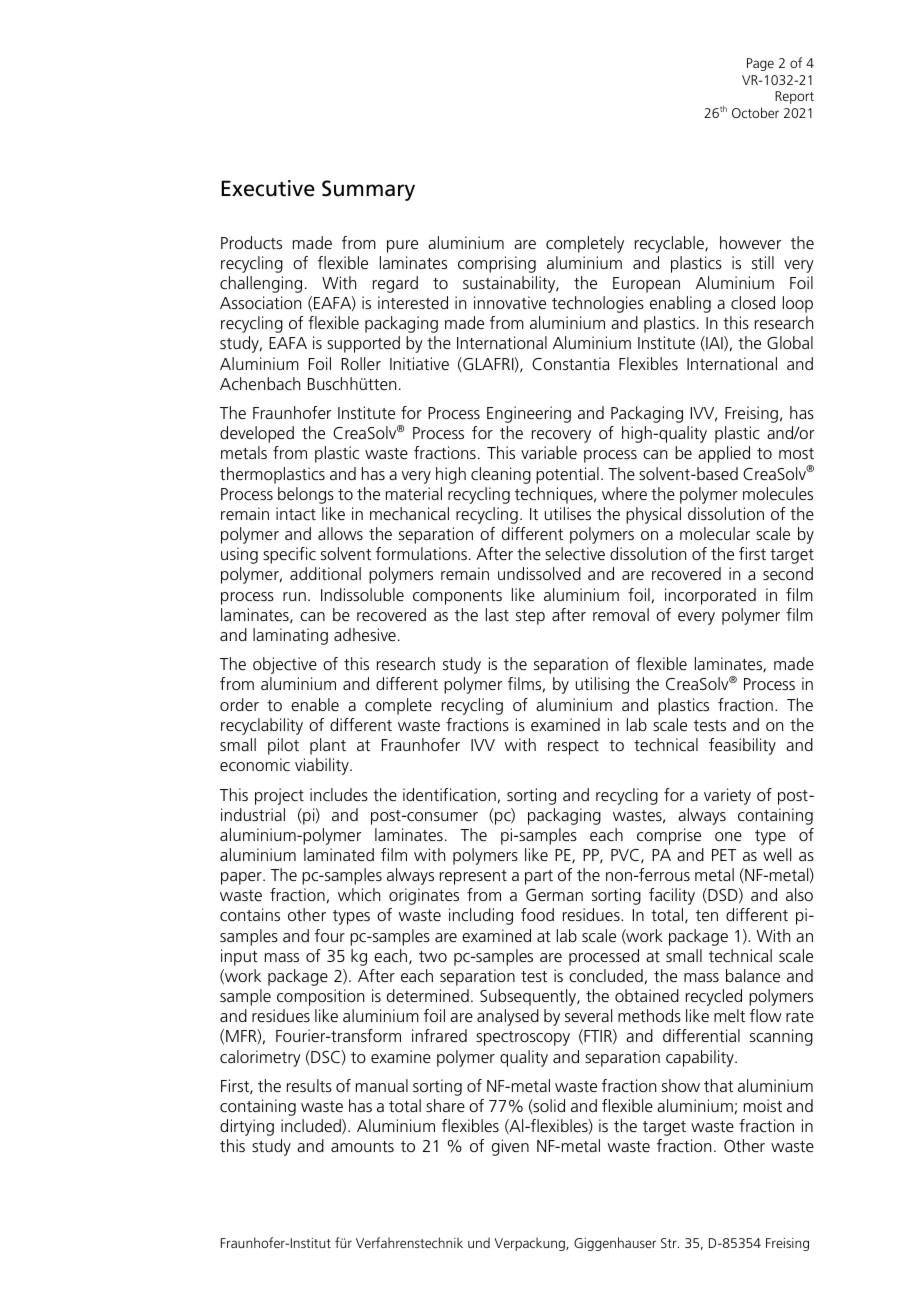  What do you see at coordinates (510, 302) in the image?
I see `innovative` at bounding box center [510, 302].
